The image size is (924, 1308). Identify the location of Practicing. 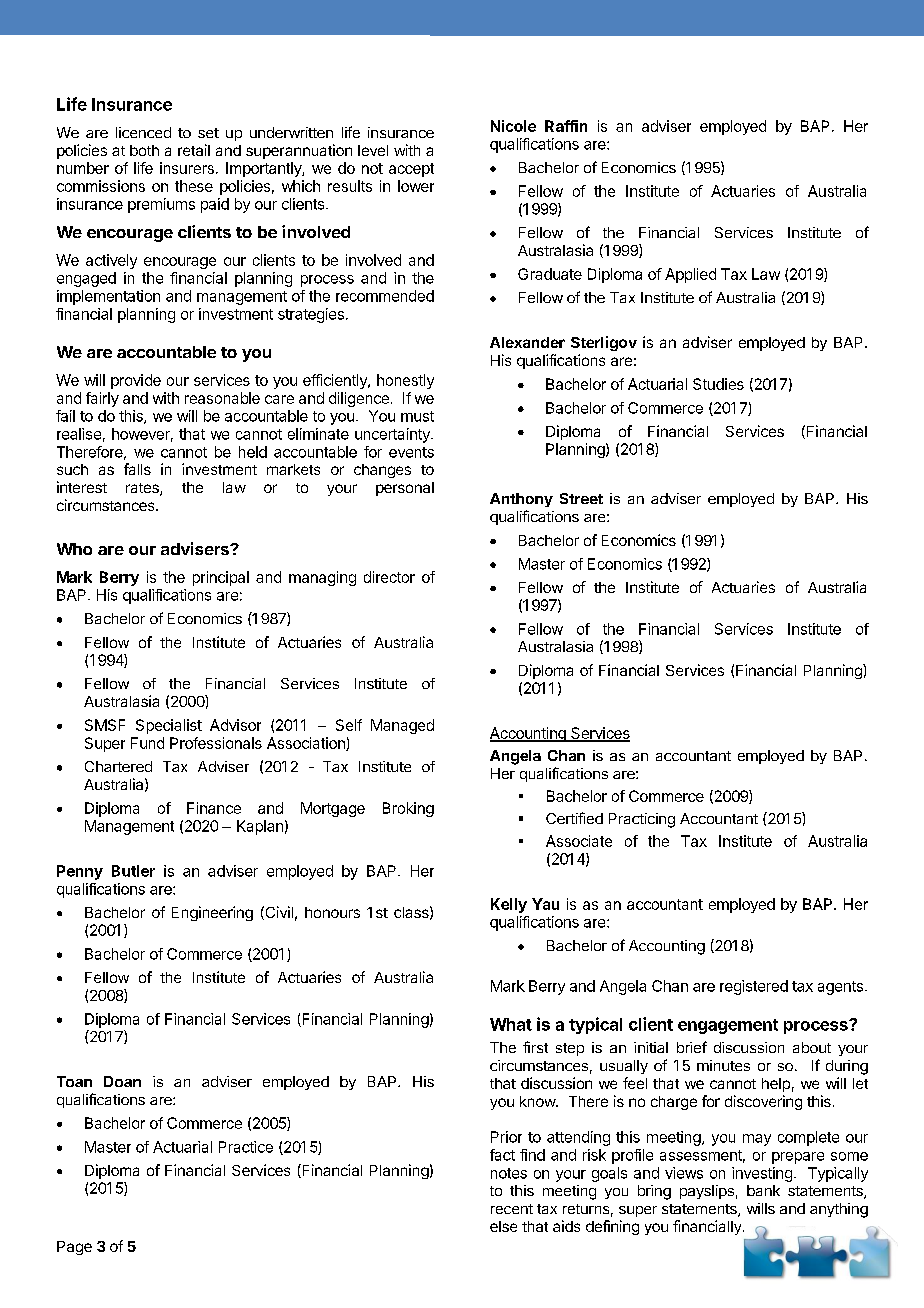
(642, 820).
